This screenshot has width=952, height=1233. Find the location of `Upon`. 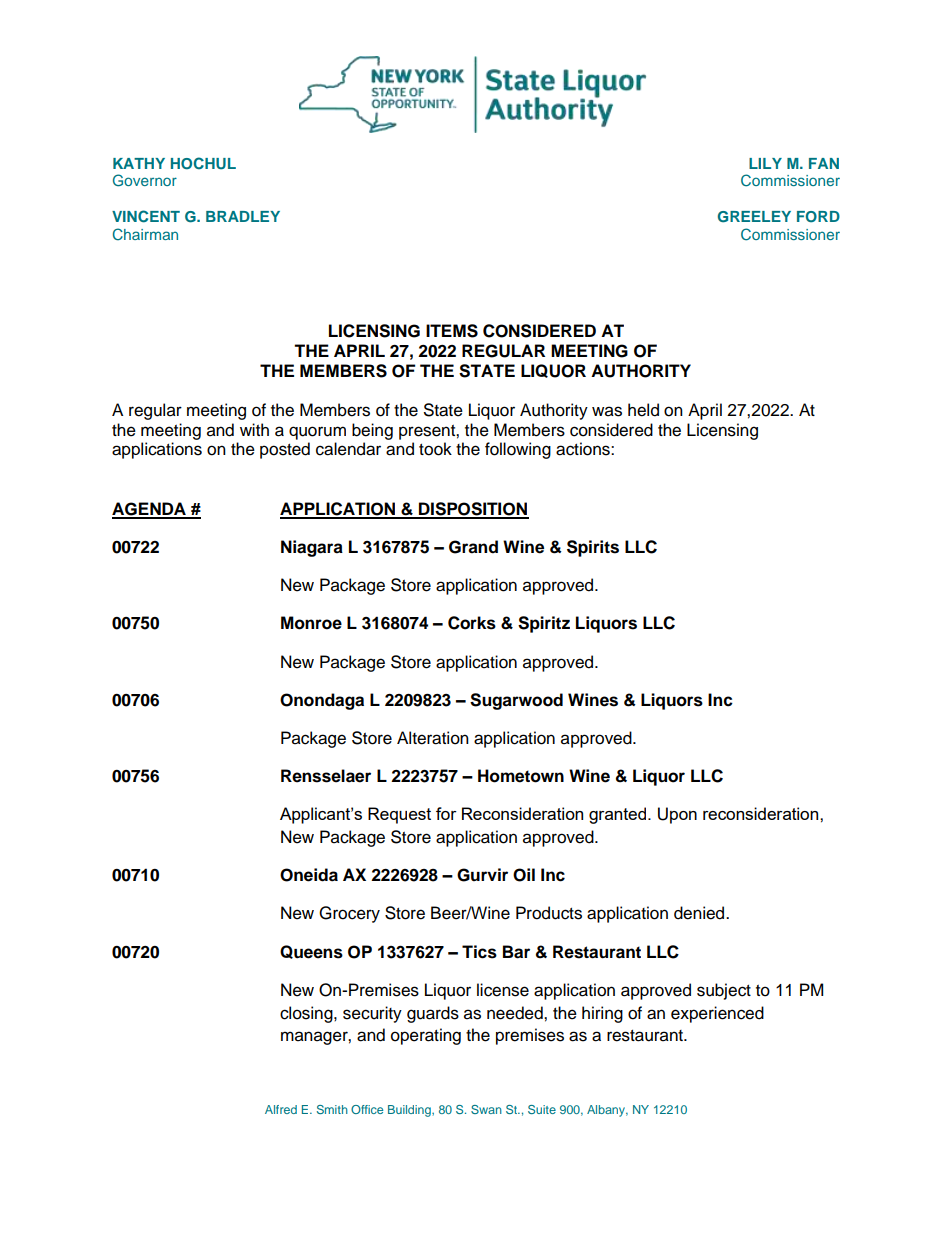

Upon is located at coordinates (677, 815).
